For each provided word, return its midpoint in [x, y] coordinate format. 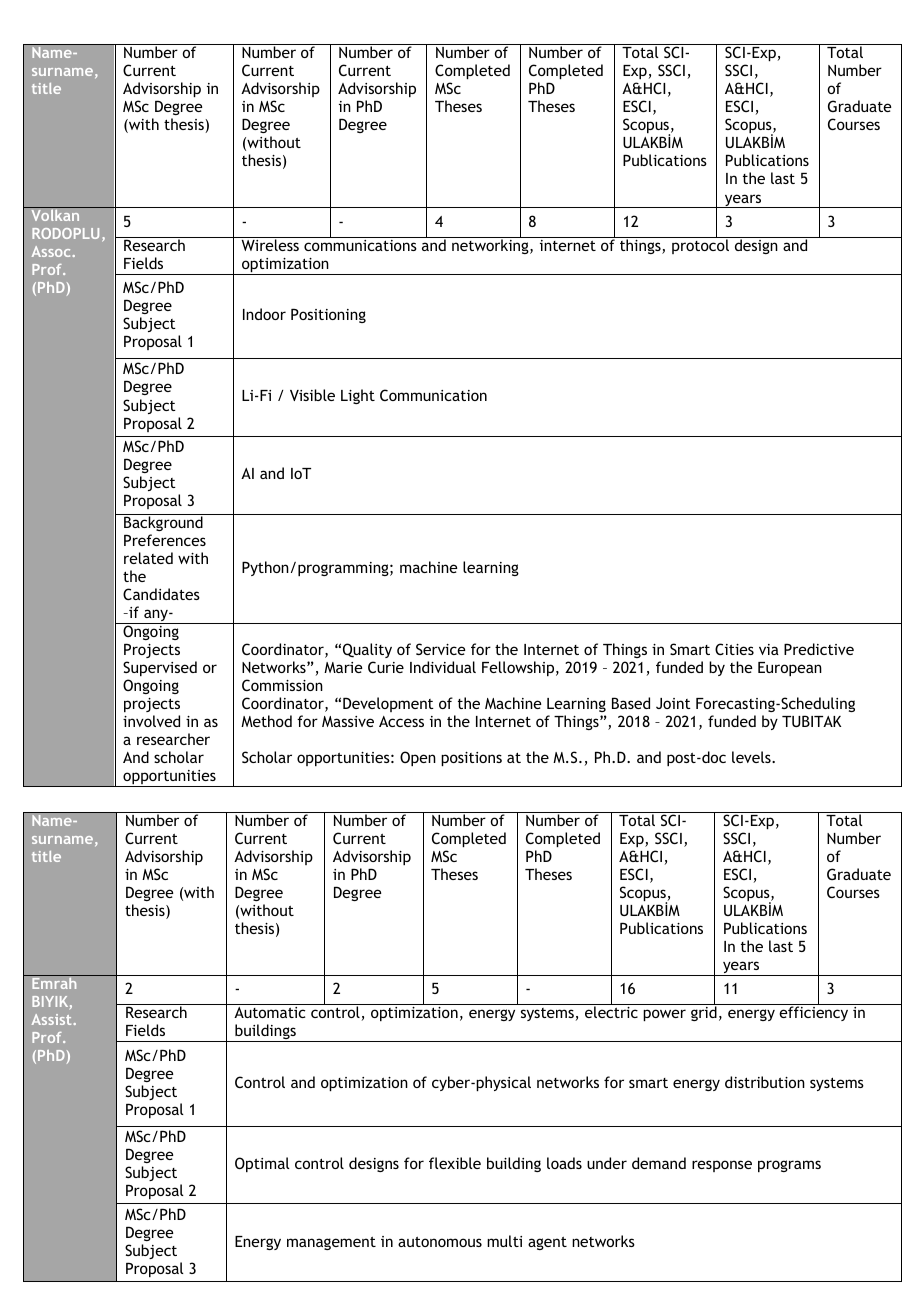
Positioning [328, 315]
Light [358, 396]
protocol [700, 245]
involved [151, 721]
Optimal [262, 1164]
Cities [734, 649]
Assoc [51, 251]
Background [163, 522]
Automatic [270, 1012]
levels [752, 757]
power [664, 1015]
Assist [51, 1019]
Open [418, 758]
